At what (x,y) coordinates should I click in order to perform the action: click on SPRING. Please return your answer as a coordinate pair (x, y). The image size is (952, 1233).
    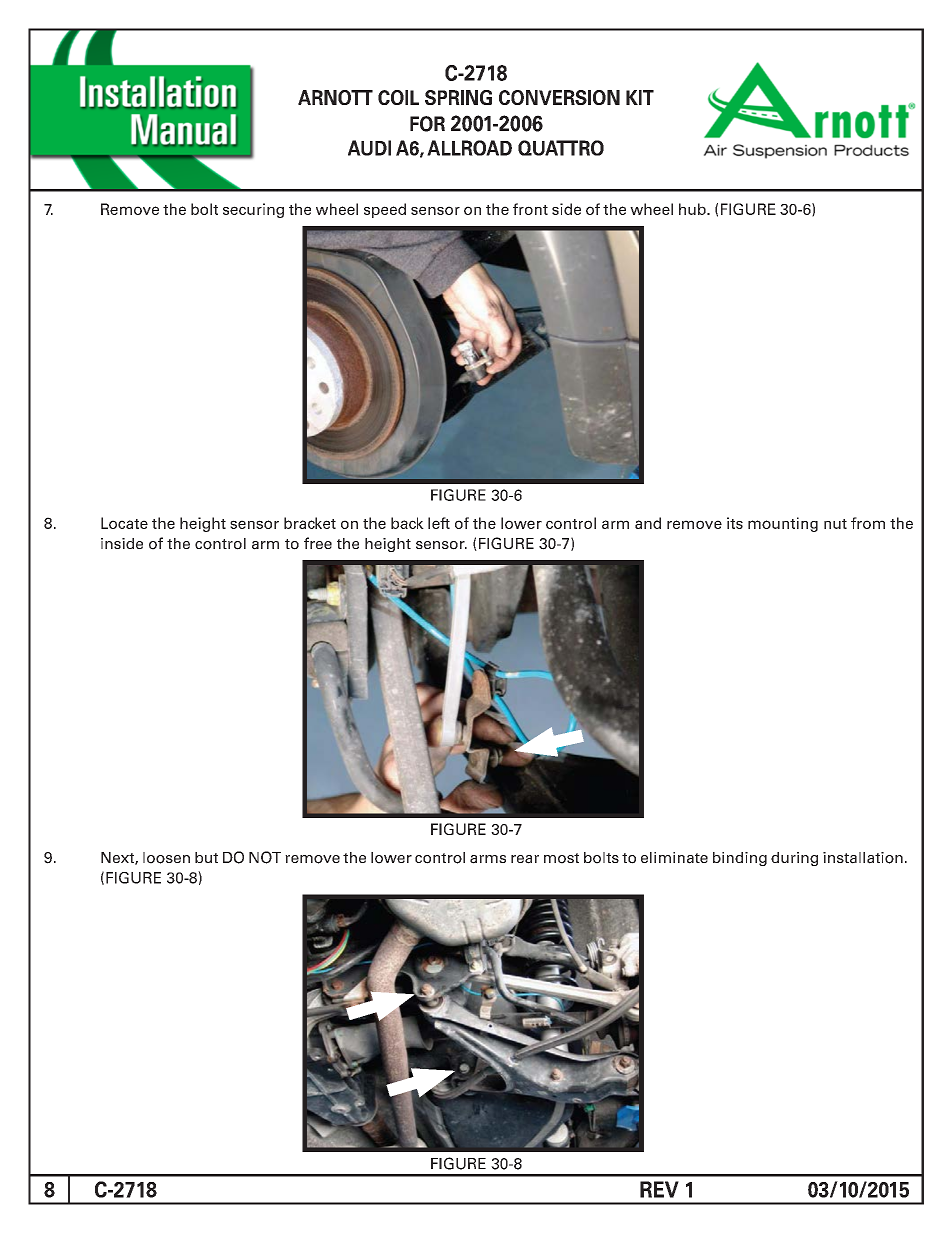
    Looking at the image, I should click on (458, 97).
